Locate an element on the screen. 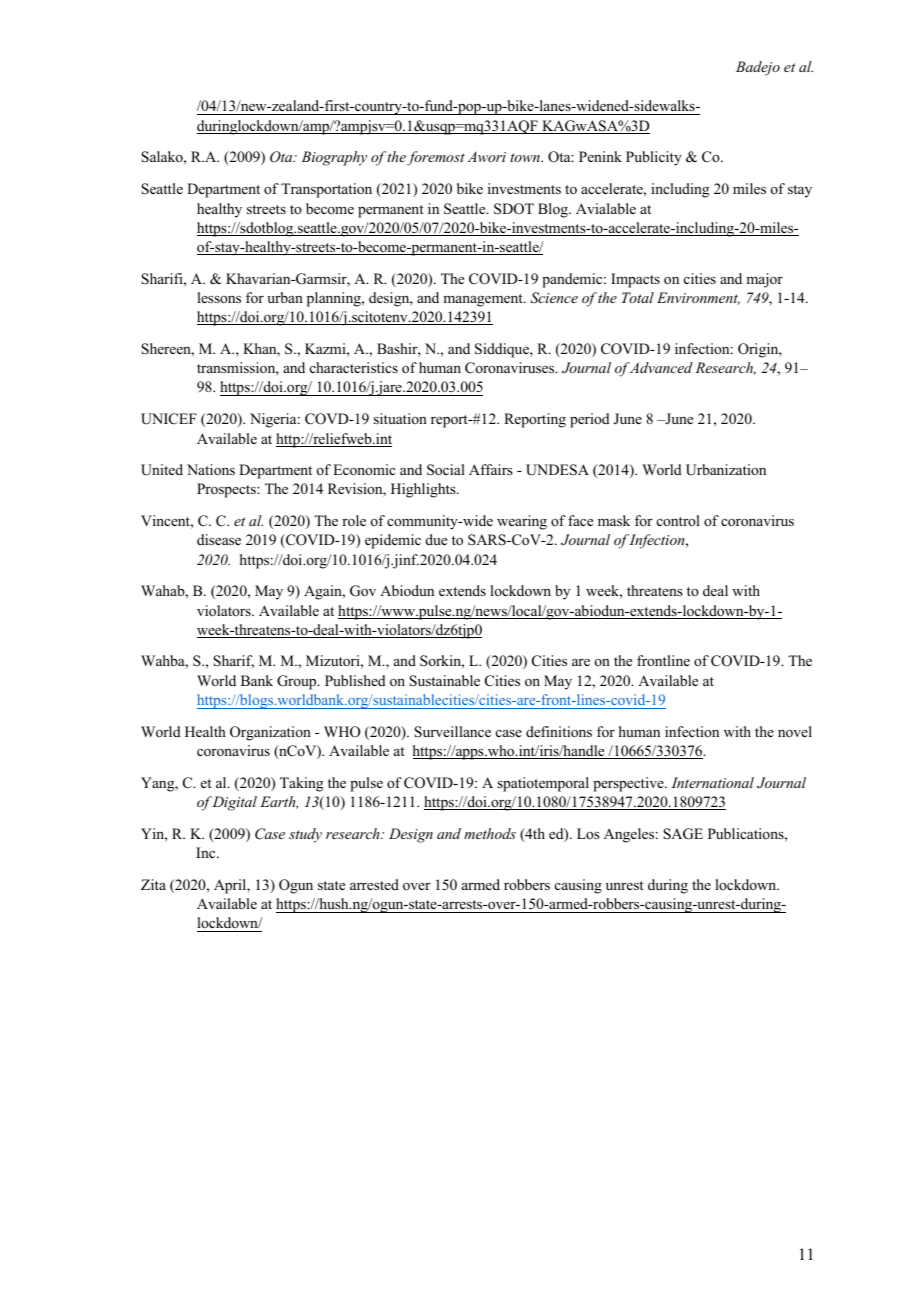  wearing is located at coordinates (522, 522).
